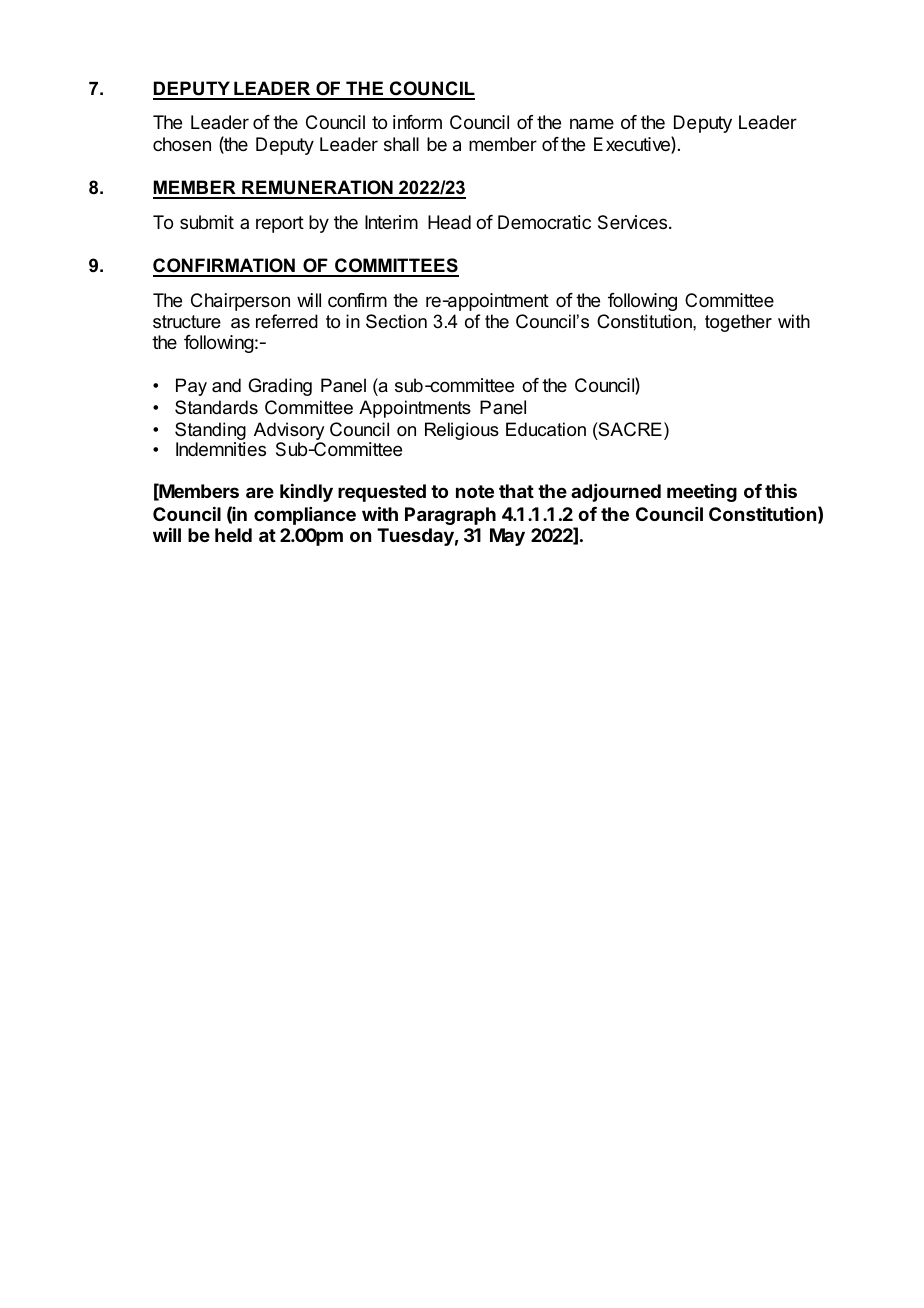 This screenshot has height=1308, width=924. I want to click on referred, so click(287, 321).
